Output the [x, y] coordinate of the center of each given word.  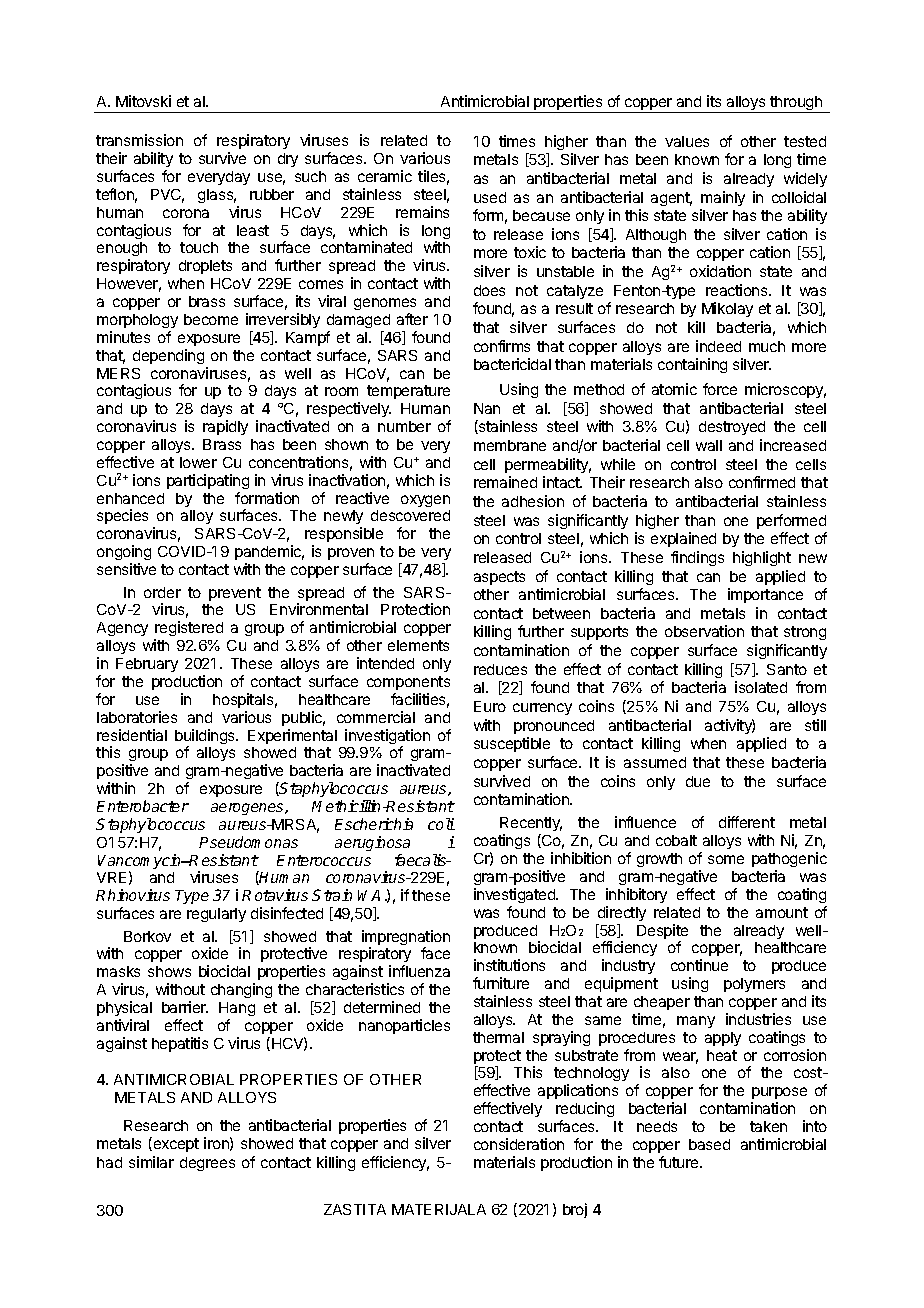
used [490, 197]
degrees [207, 1164]
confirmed [762, 482]
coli [441, 824]
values [687, 141]
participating [208, 481]
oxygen [425, 501]
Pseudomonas [248, 842]
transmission [139, 140]
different [747, 822]
